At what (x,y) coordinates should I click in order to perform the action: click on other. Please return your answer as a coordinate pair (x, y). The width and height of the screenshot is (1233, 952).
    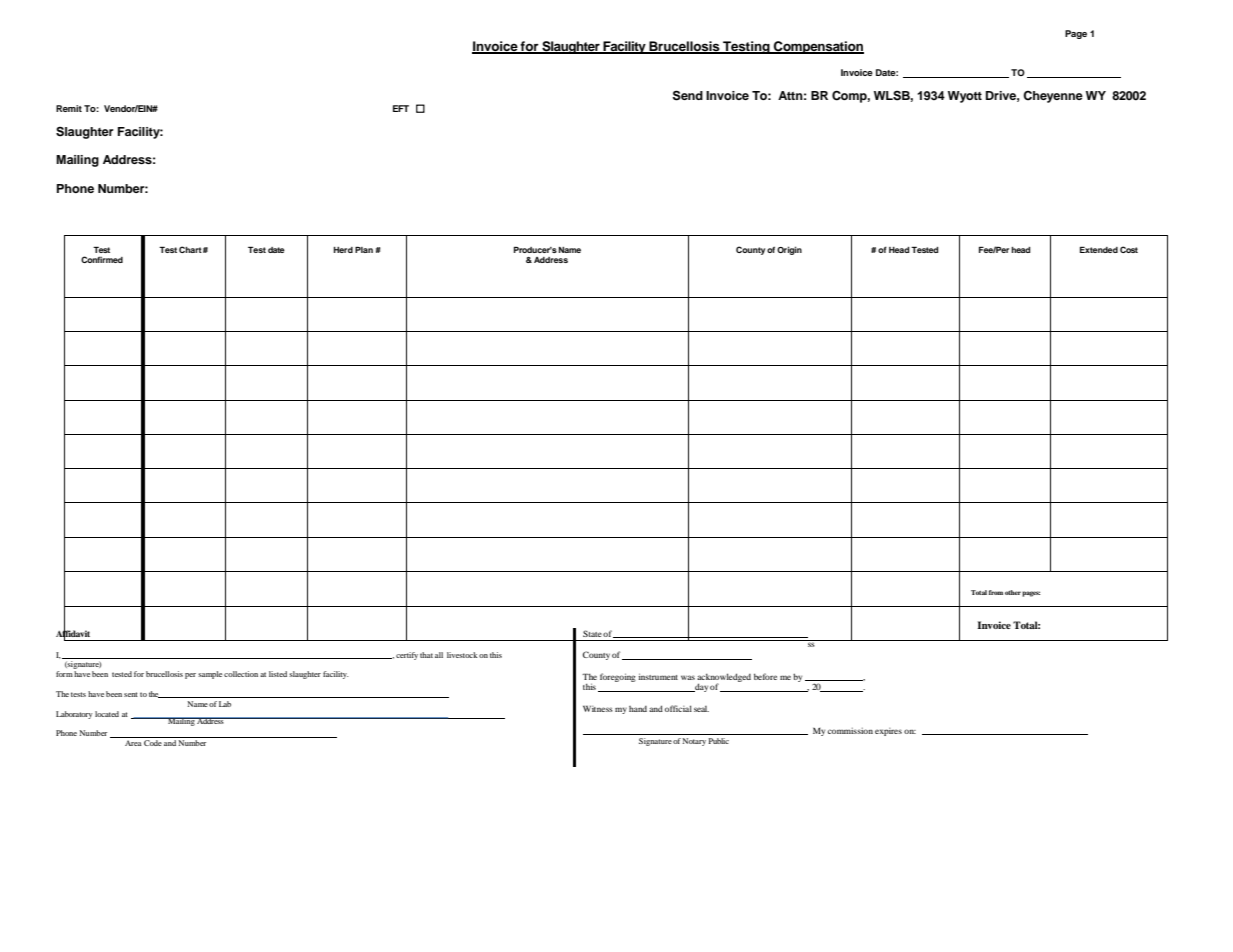
    Looking at the image, I should click on (1013, 592).
